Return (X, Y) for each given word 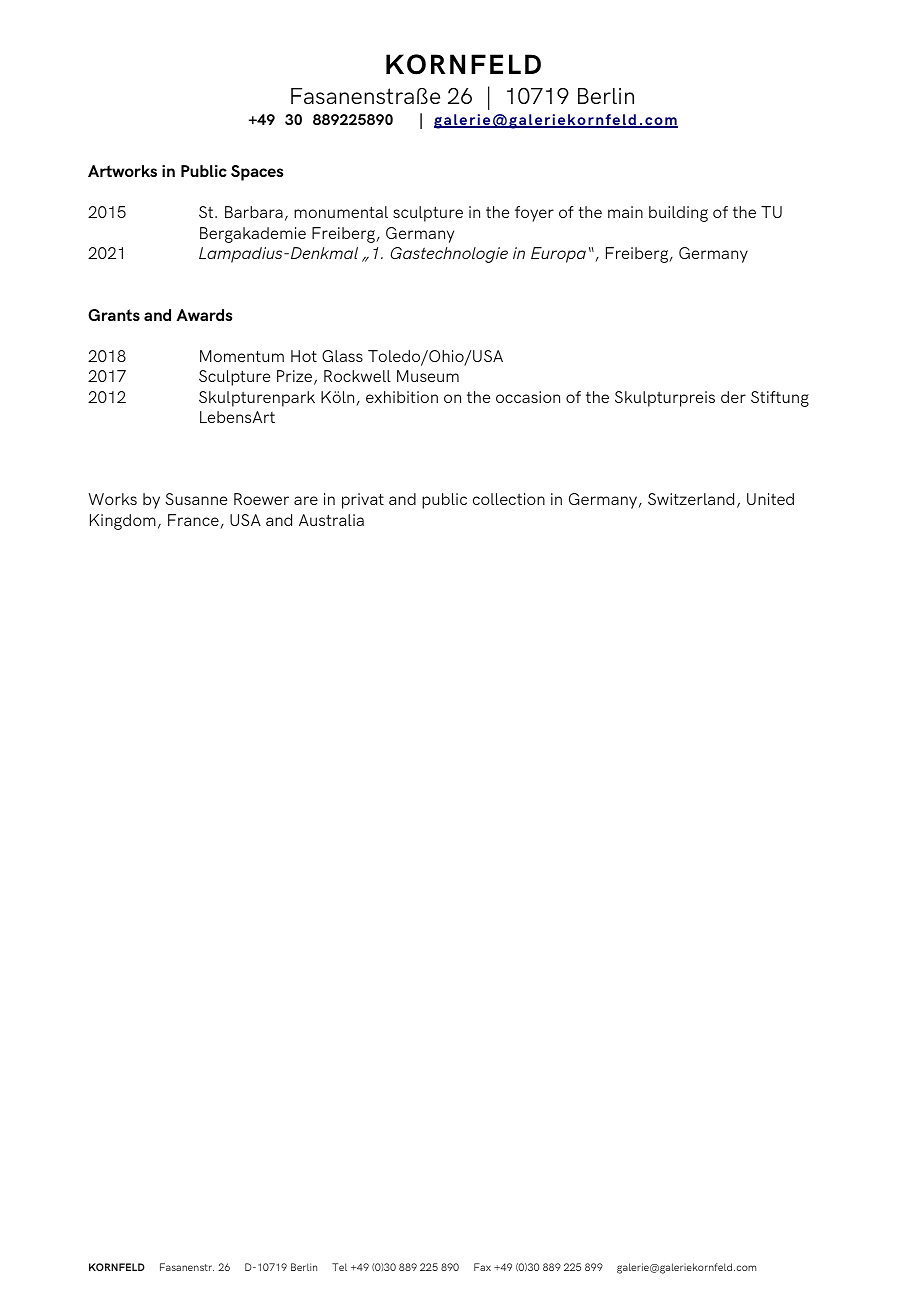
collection (509, 499)
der (733, 397)
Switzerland (691, 499)
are (306, 500)
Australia (331, 520)
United (770, 499)
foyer (534, 214)
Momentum (242, 356)
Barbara (254, 212)
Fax (482, 1267)
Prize (296, 377)
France (194, 521)
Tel (339, 1267)
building (678, 214)
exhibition (402, 397)
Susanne (196, 499)
